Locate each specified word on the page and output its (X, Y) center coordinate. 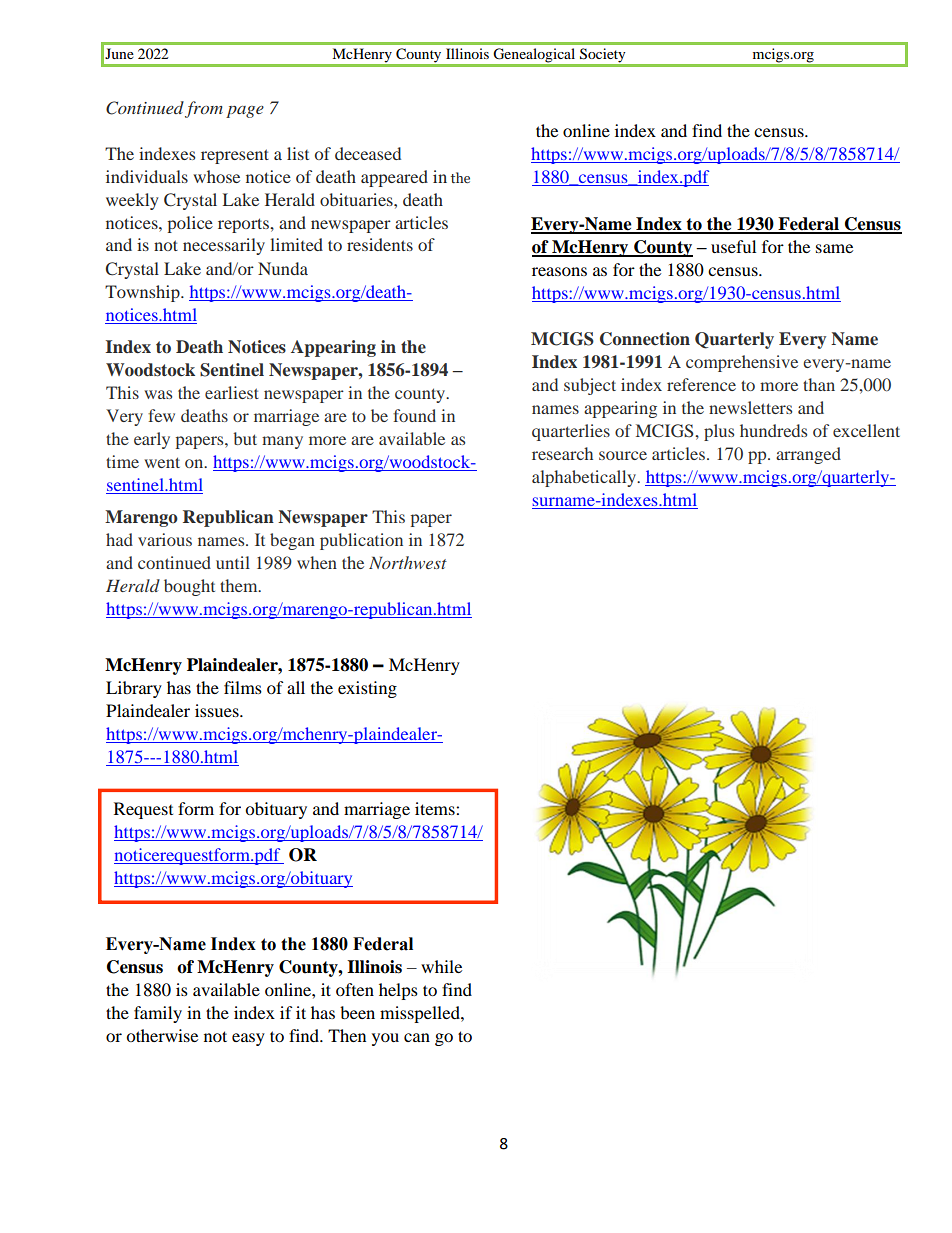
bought (189, 587)
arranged (808, 455)
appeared (394, 178)
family (158, 1014)
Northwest (408, 562)
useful (733, 246)
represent (235, 156)
